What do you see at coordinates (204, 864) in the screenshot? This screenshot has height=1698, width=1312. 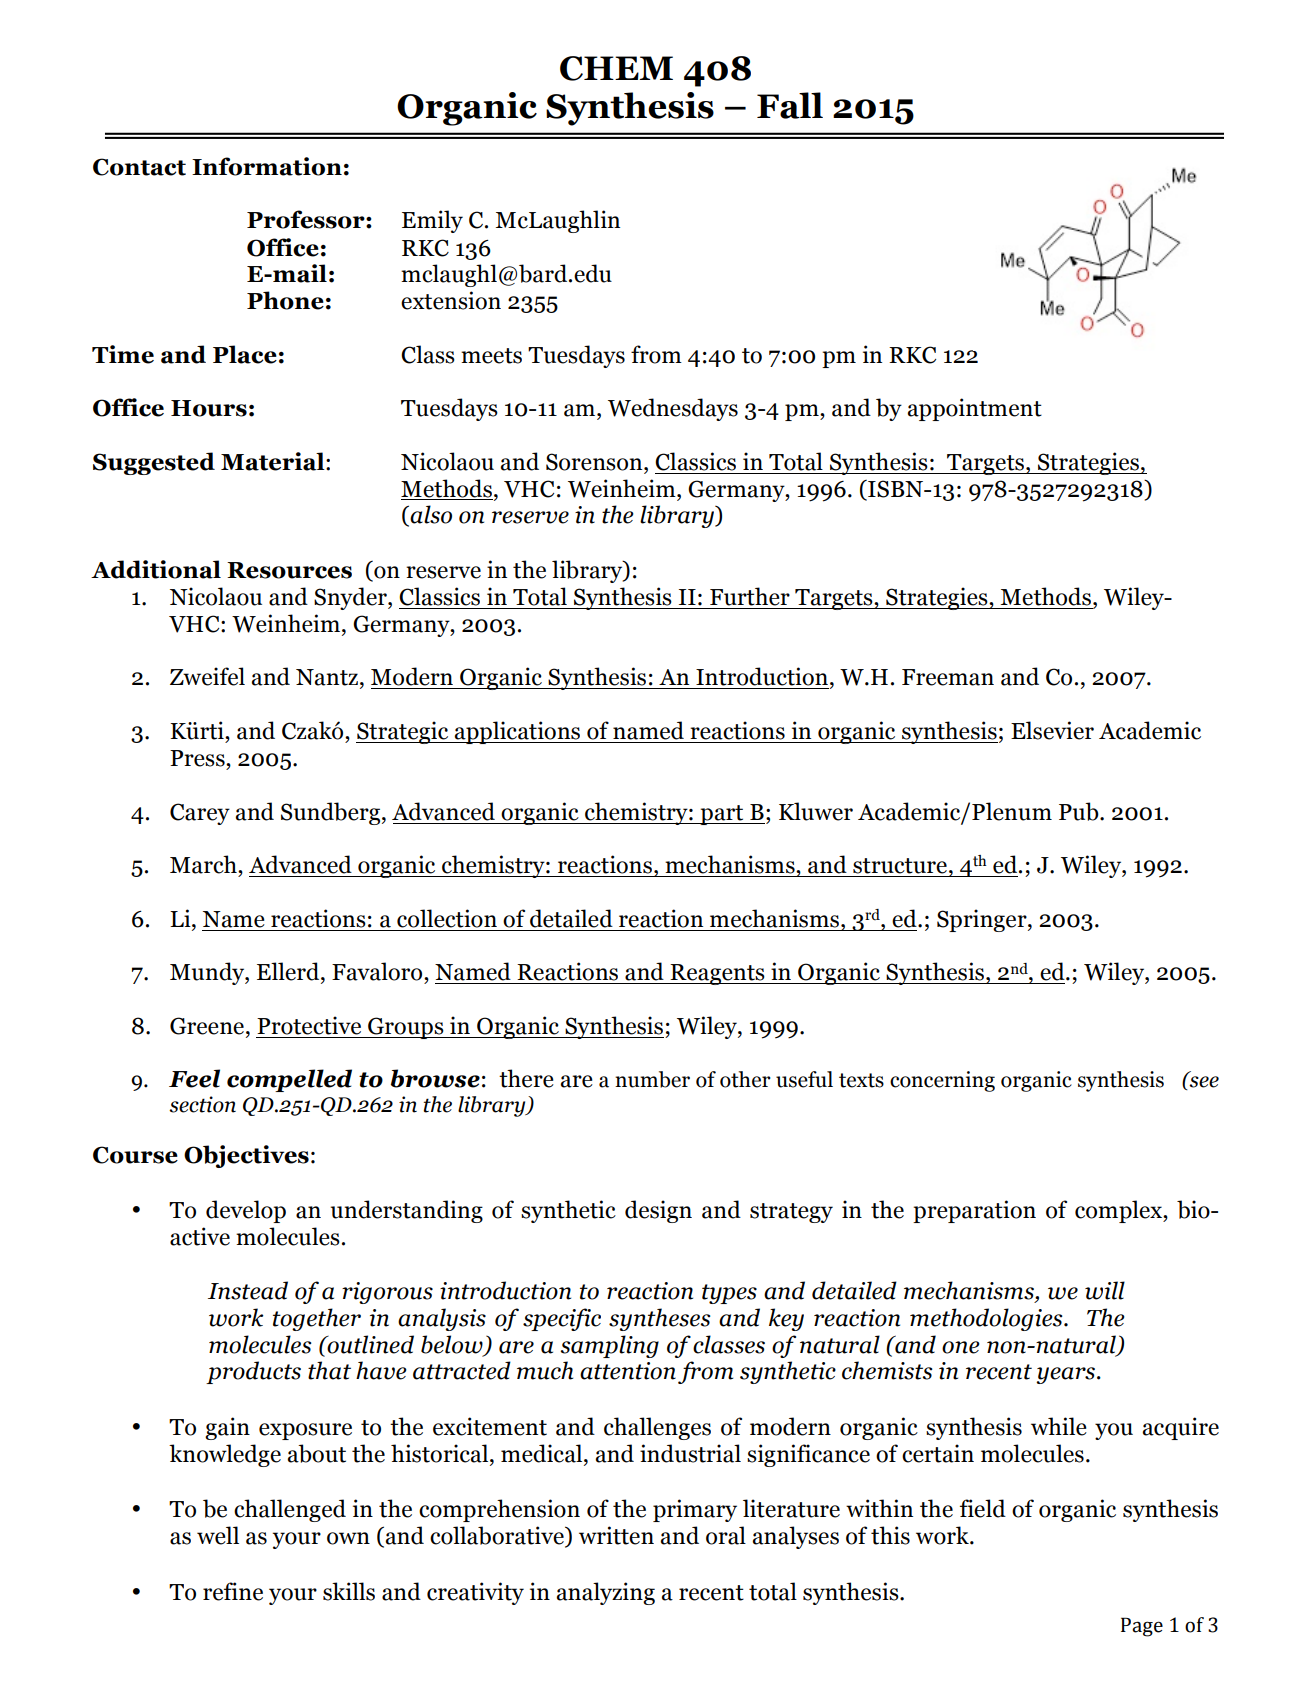 I see `March` at bounding box center [204, 864].
